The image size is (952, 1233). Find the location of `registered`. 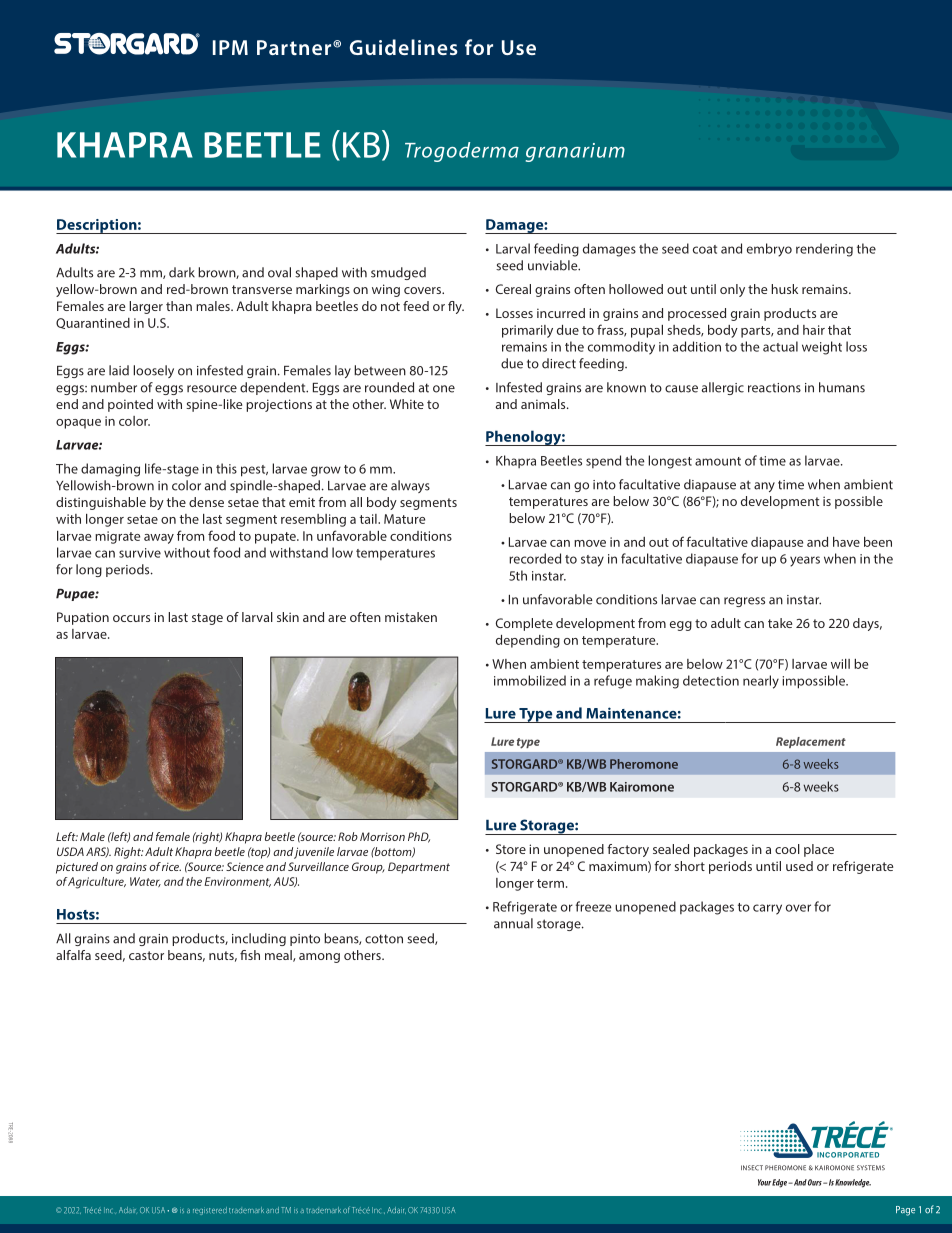

registered is located at coordinates (210, 1211).
